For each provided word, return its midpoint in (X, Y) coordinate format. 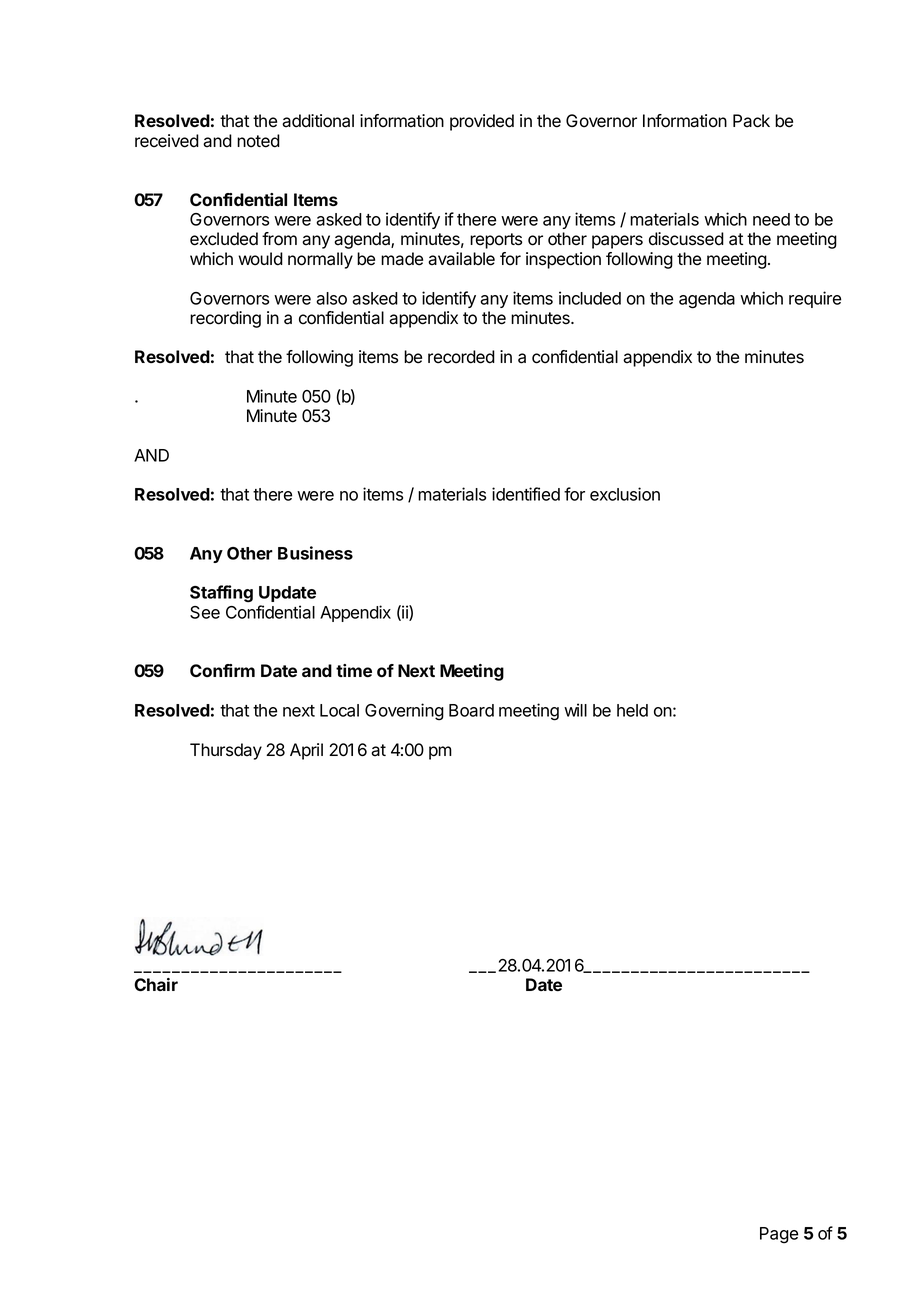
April (306, 751)
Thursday (226, 751)
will (575, 710)
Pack (751, 121)
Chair (156, 984)
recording (225, 319)
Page (779, 1235)
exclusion (625, 494)
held (632, 710)
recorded (461, 357)
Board (471, 710)
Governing (404, 712)
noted (258, 141)
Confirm (222, 670)
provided (482, 122)
